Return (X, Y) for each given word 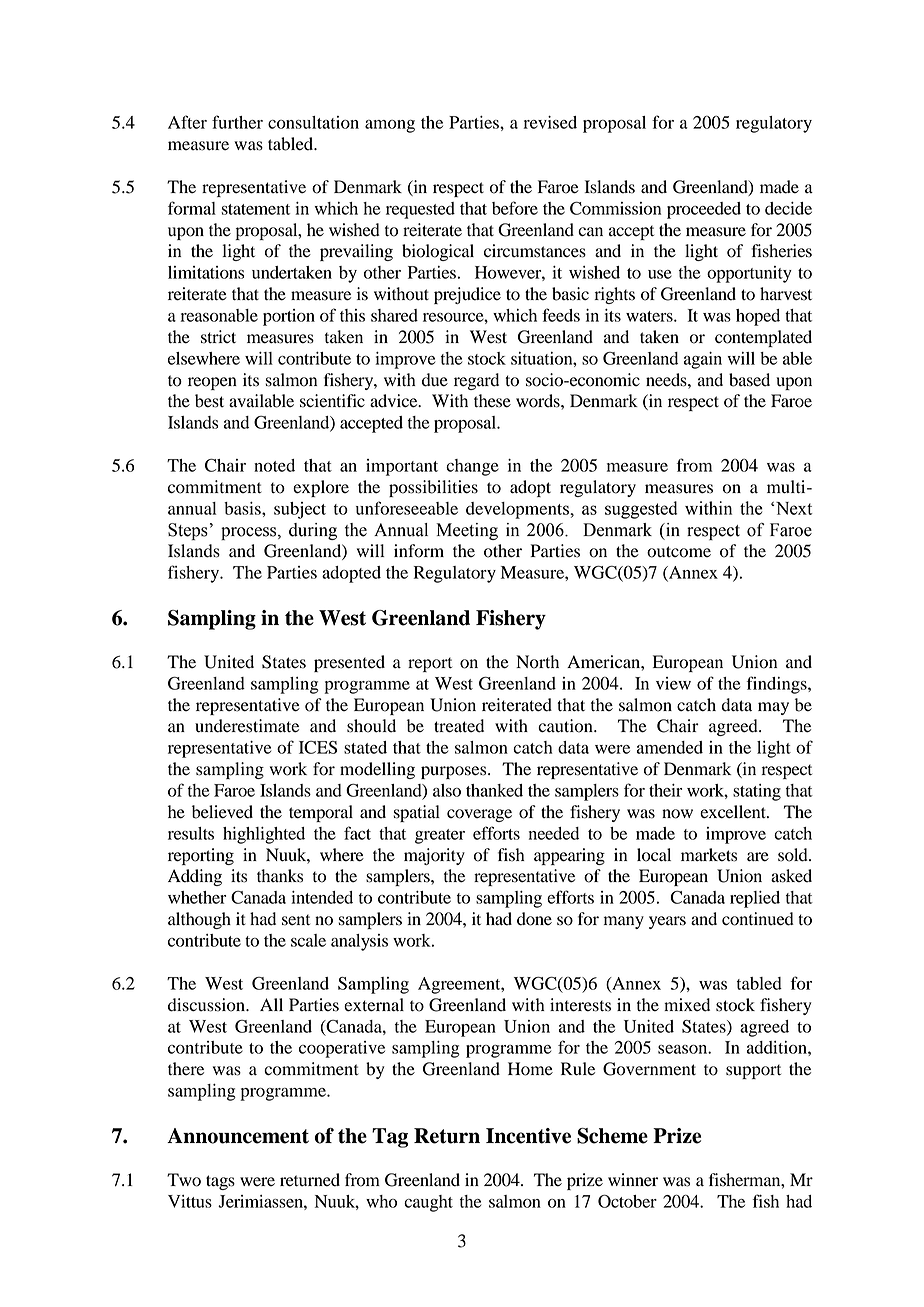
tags (220, 1182)
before (515, 208)
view (673, 683)
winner (633, 1180)
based (749, 380)
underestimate (247, 726)
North (537, 662)
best (209, 401)
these (492, 401)
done (534, 919)
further (237, 122)
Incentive (528, 1136)
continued (758, 919)
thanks (280, 876)
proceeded (704, 210)
